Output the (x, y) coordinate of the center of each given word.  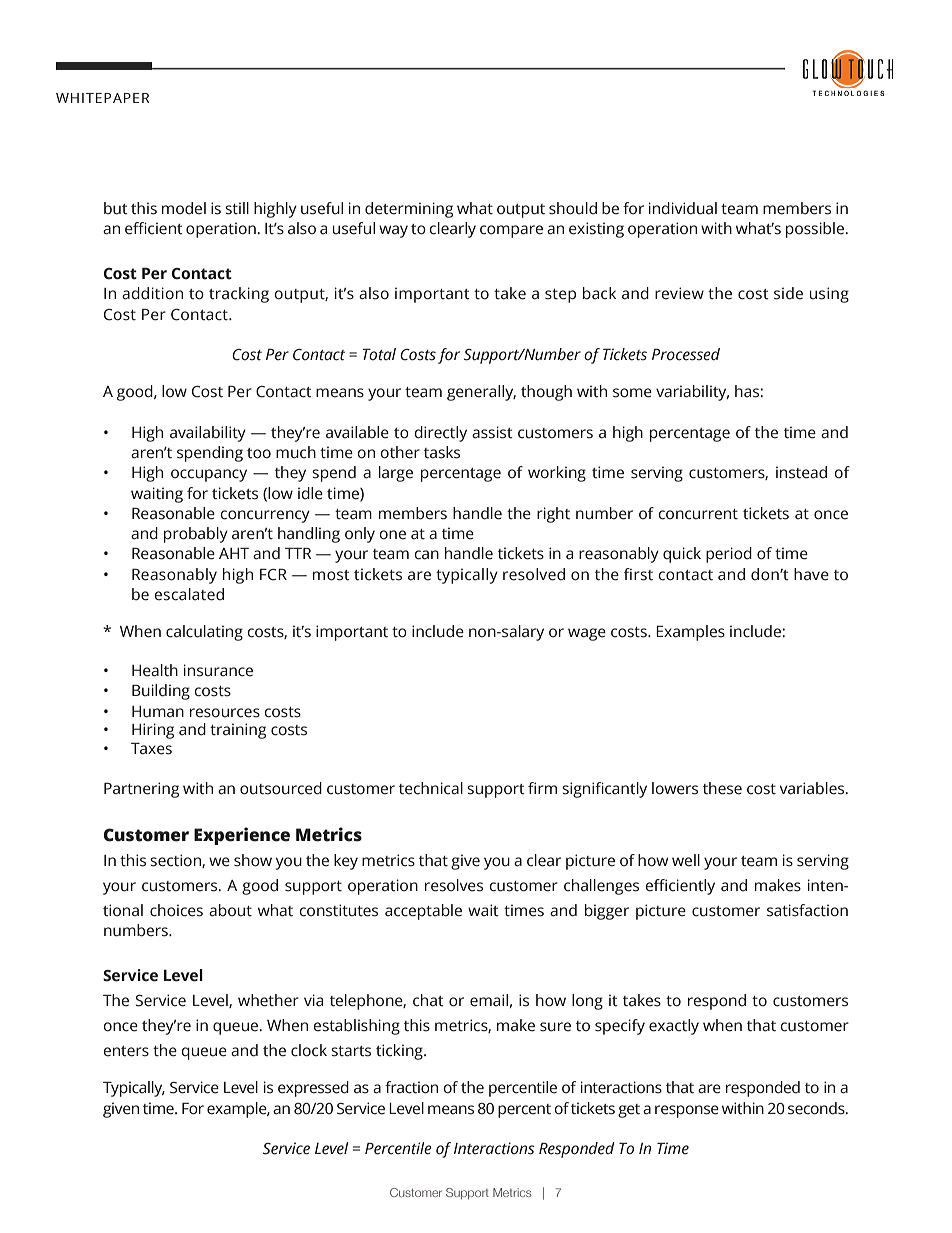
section (176, 861)
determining (409, 210)
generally (481, 393)
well (686, 860)
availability (208, 434)
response (687, 1111)
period (729, 555)
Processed (686, 354)
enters (126, 1051)
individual (683, 208)
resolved (534, 574)
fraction (411, 1087)
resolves (454, 885)
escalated (189, 594)
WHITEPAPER (103, 98)
